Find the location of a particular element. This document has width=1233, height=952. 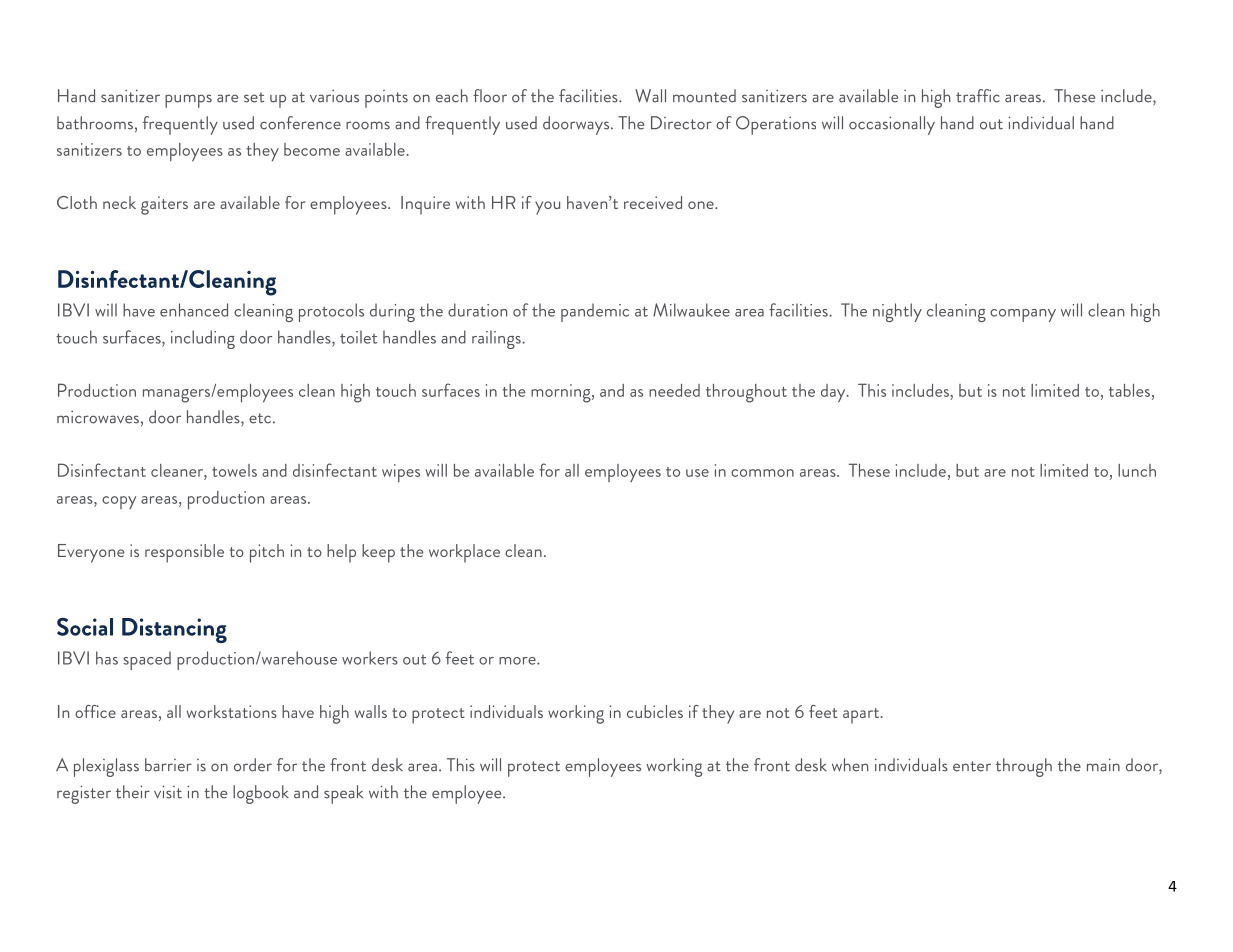

pandemic is located at coordinates (595, 312).
